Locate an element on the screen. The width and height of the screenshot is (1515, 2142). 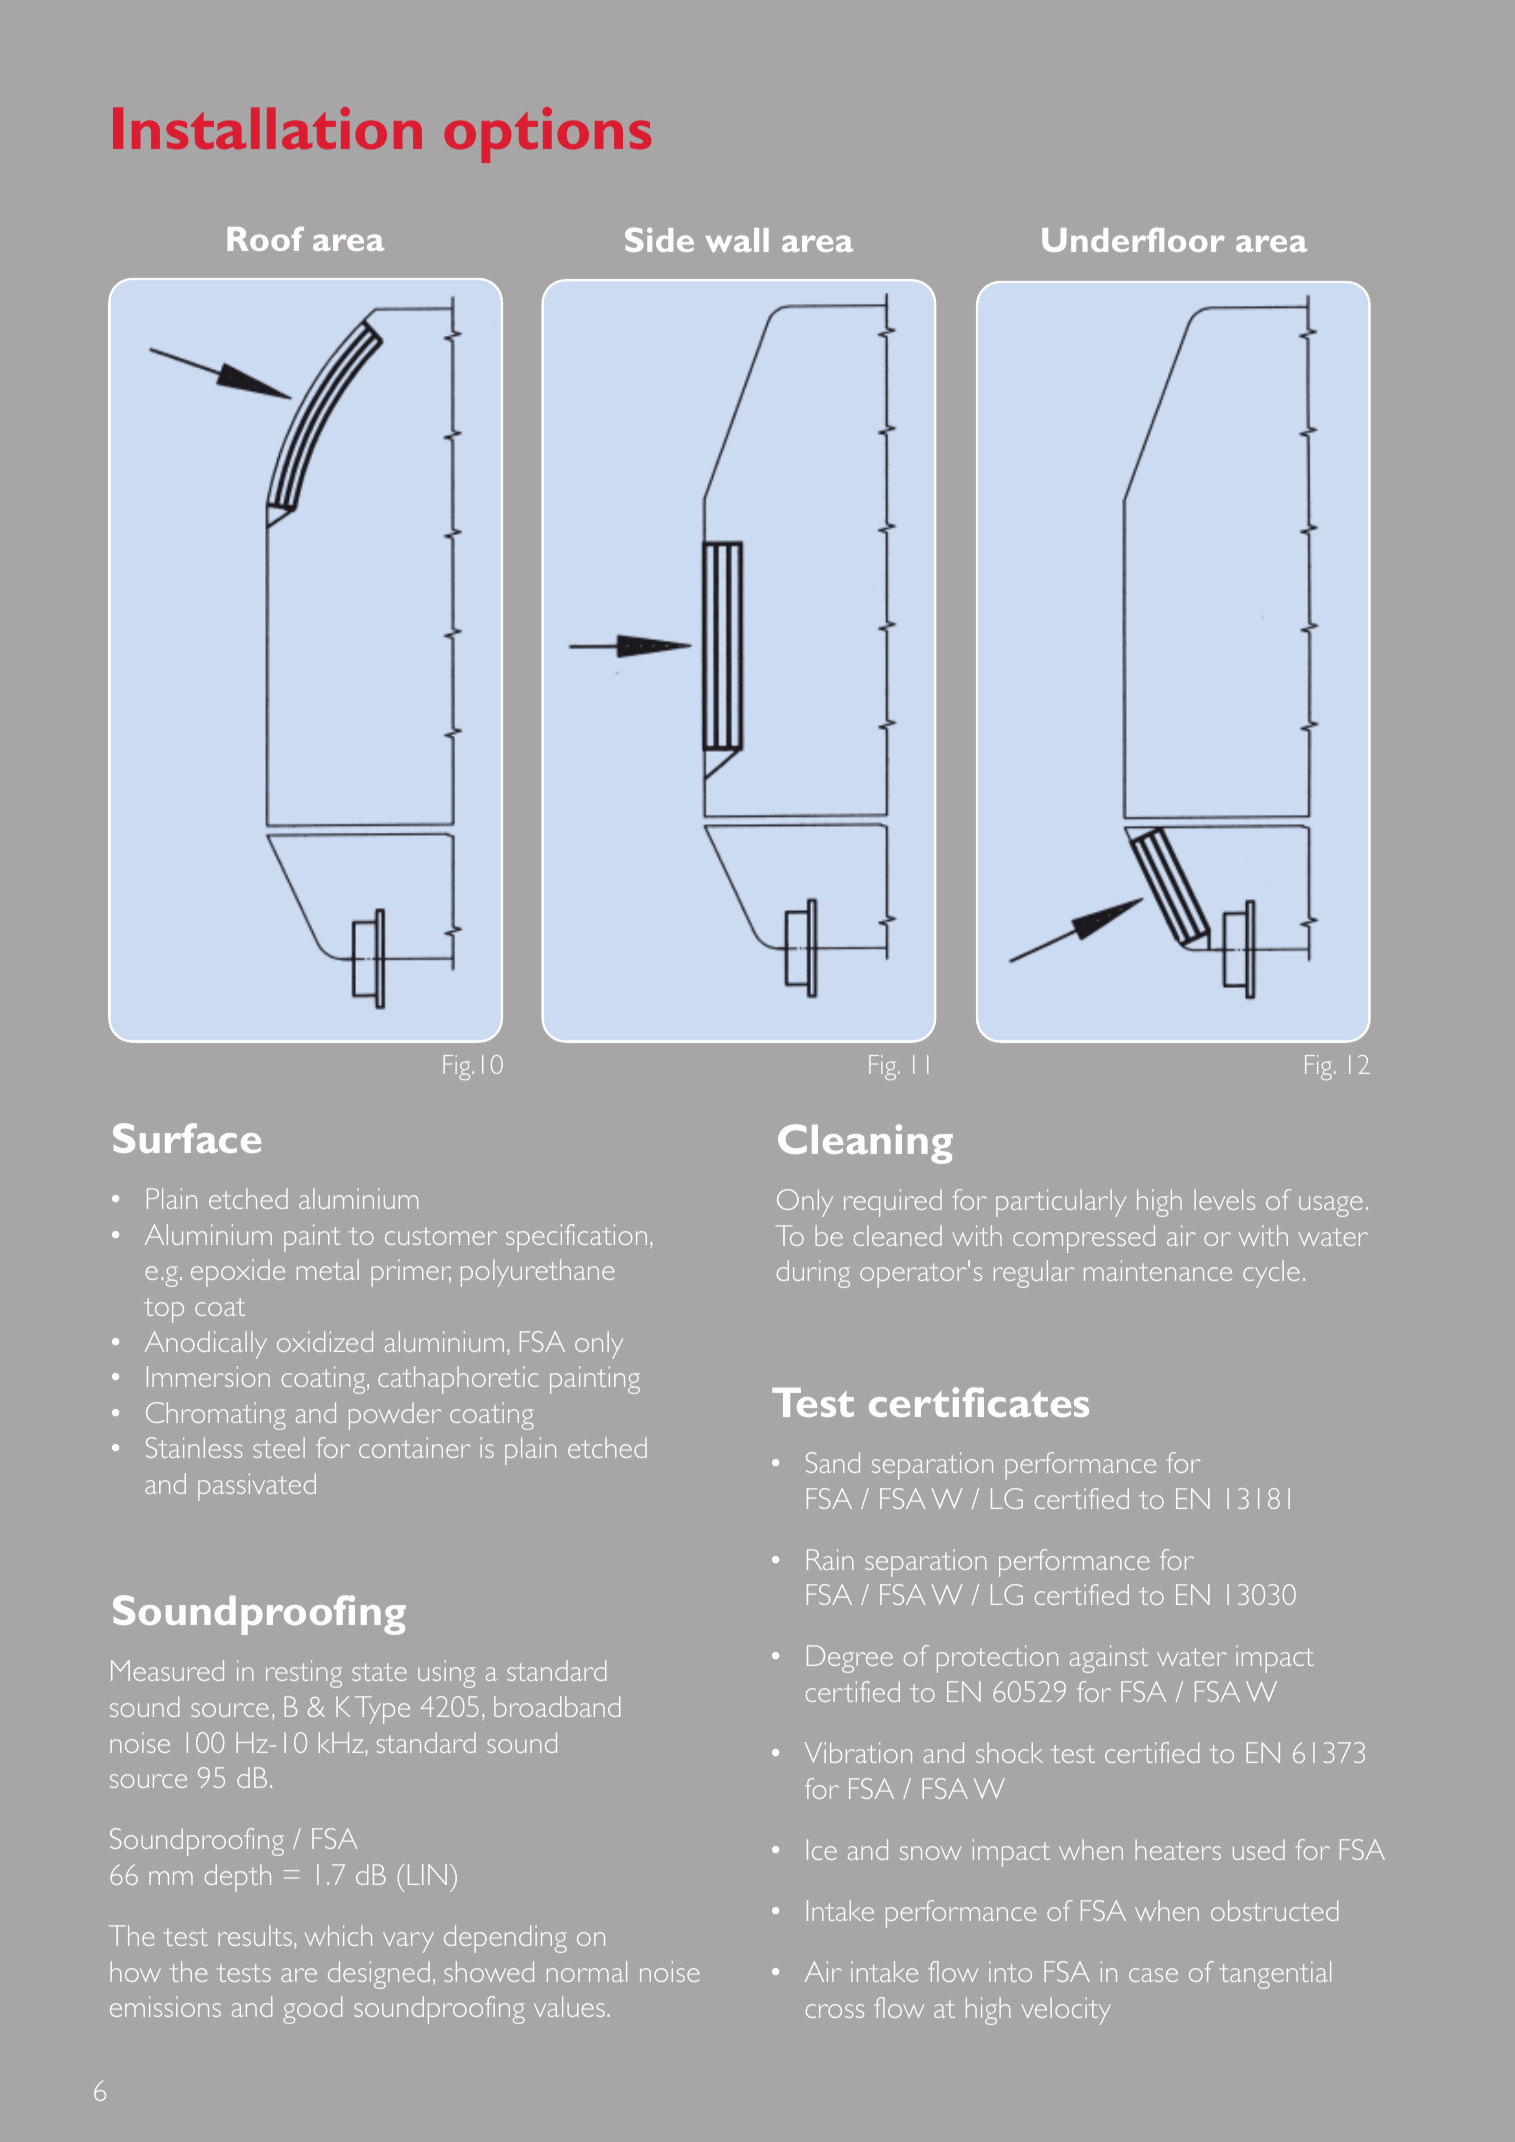
wall is located at coordinates (737, 240).
